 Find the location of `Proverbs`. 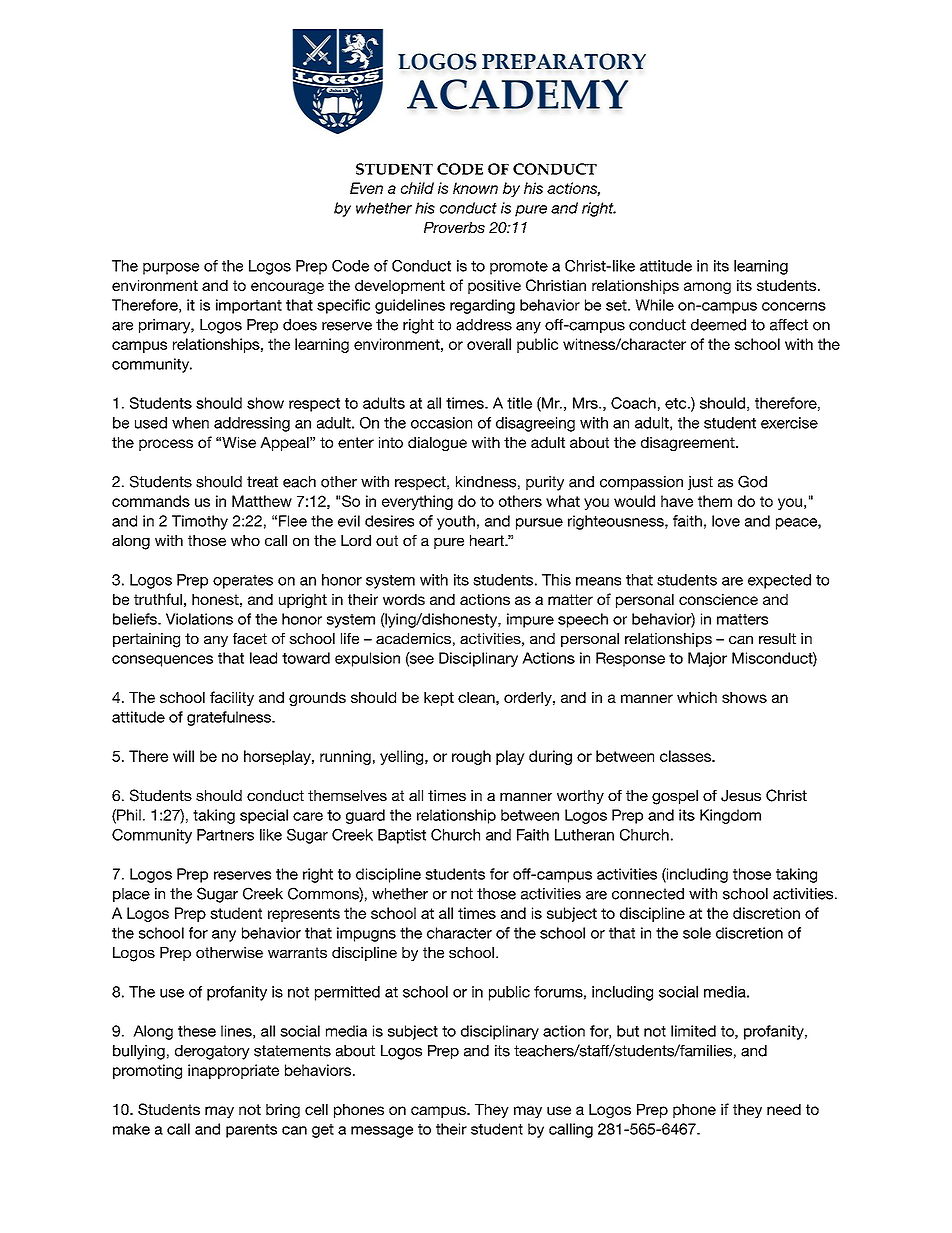

Proverbs is located at coordinates (454, 227).
